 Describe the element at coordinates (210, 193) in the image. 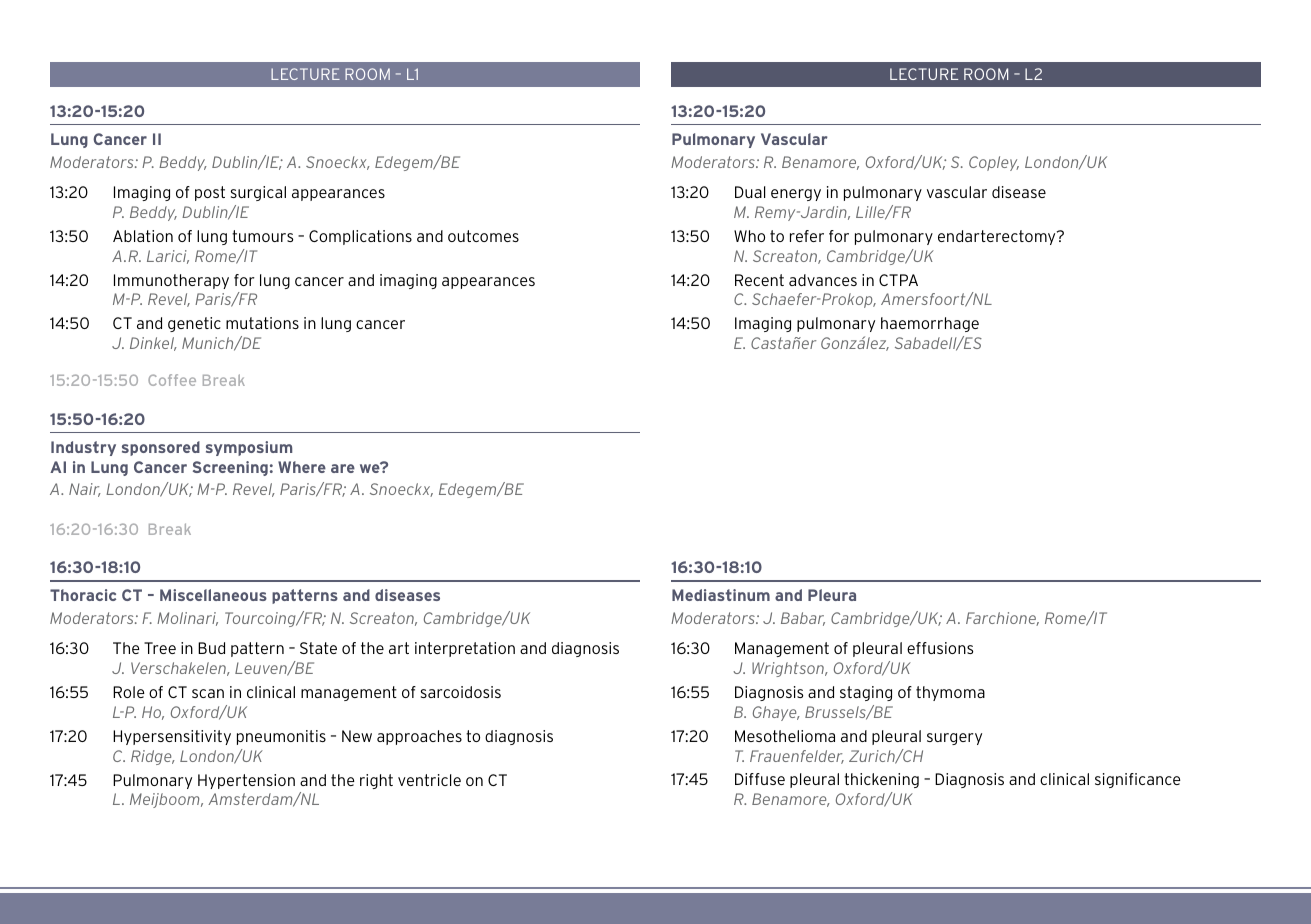

I see `post` at that location.
